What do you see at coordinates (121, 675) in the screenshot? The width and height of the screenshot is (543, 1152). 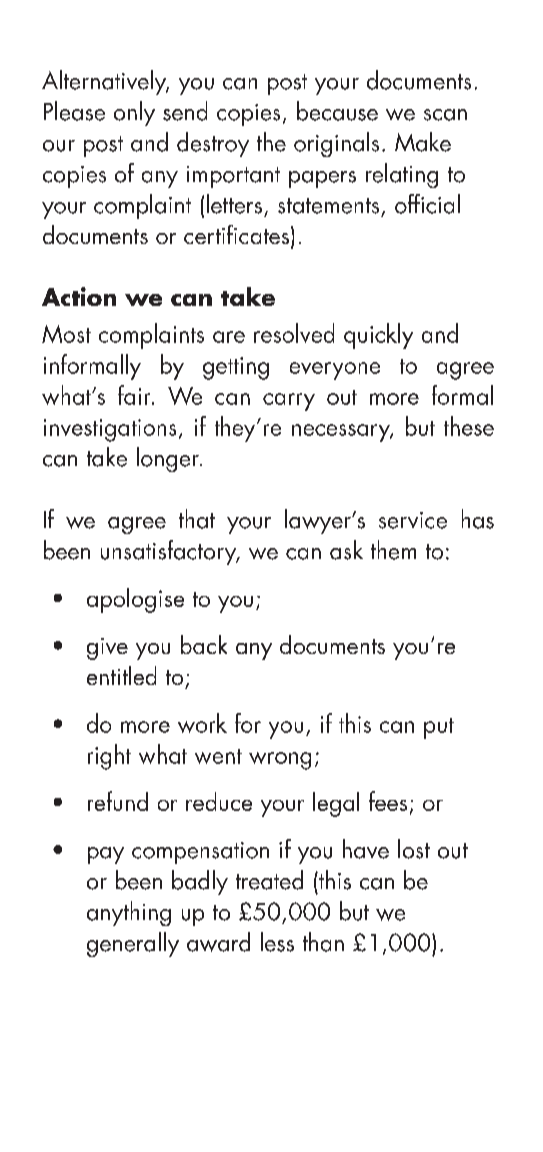 I see `entitled` at bounding box center [121, 675].
